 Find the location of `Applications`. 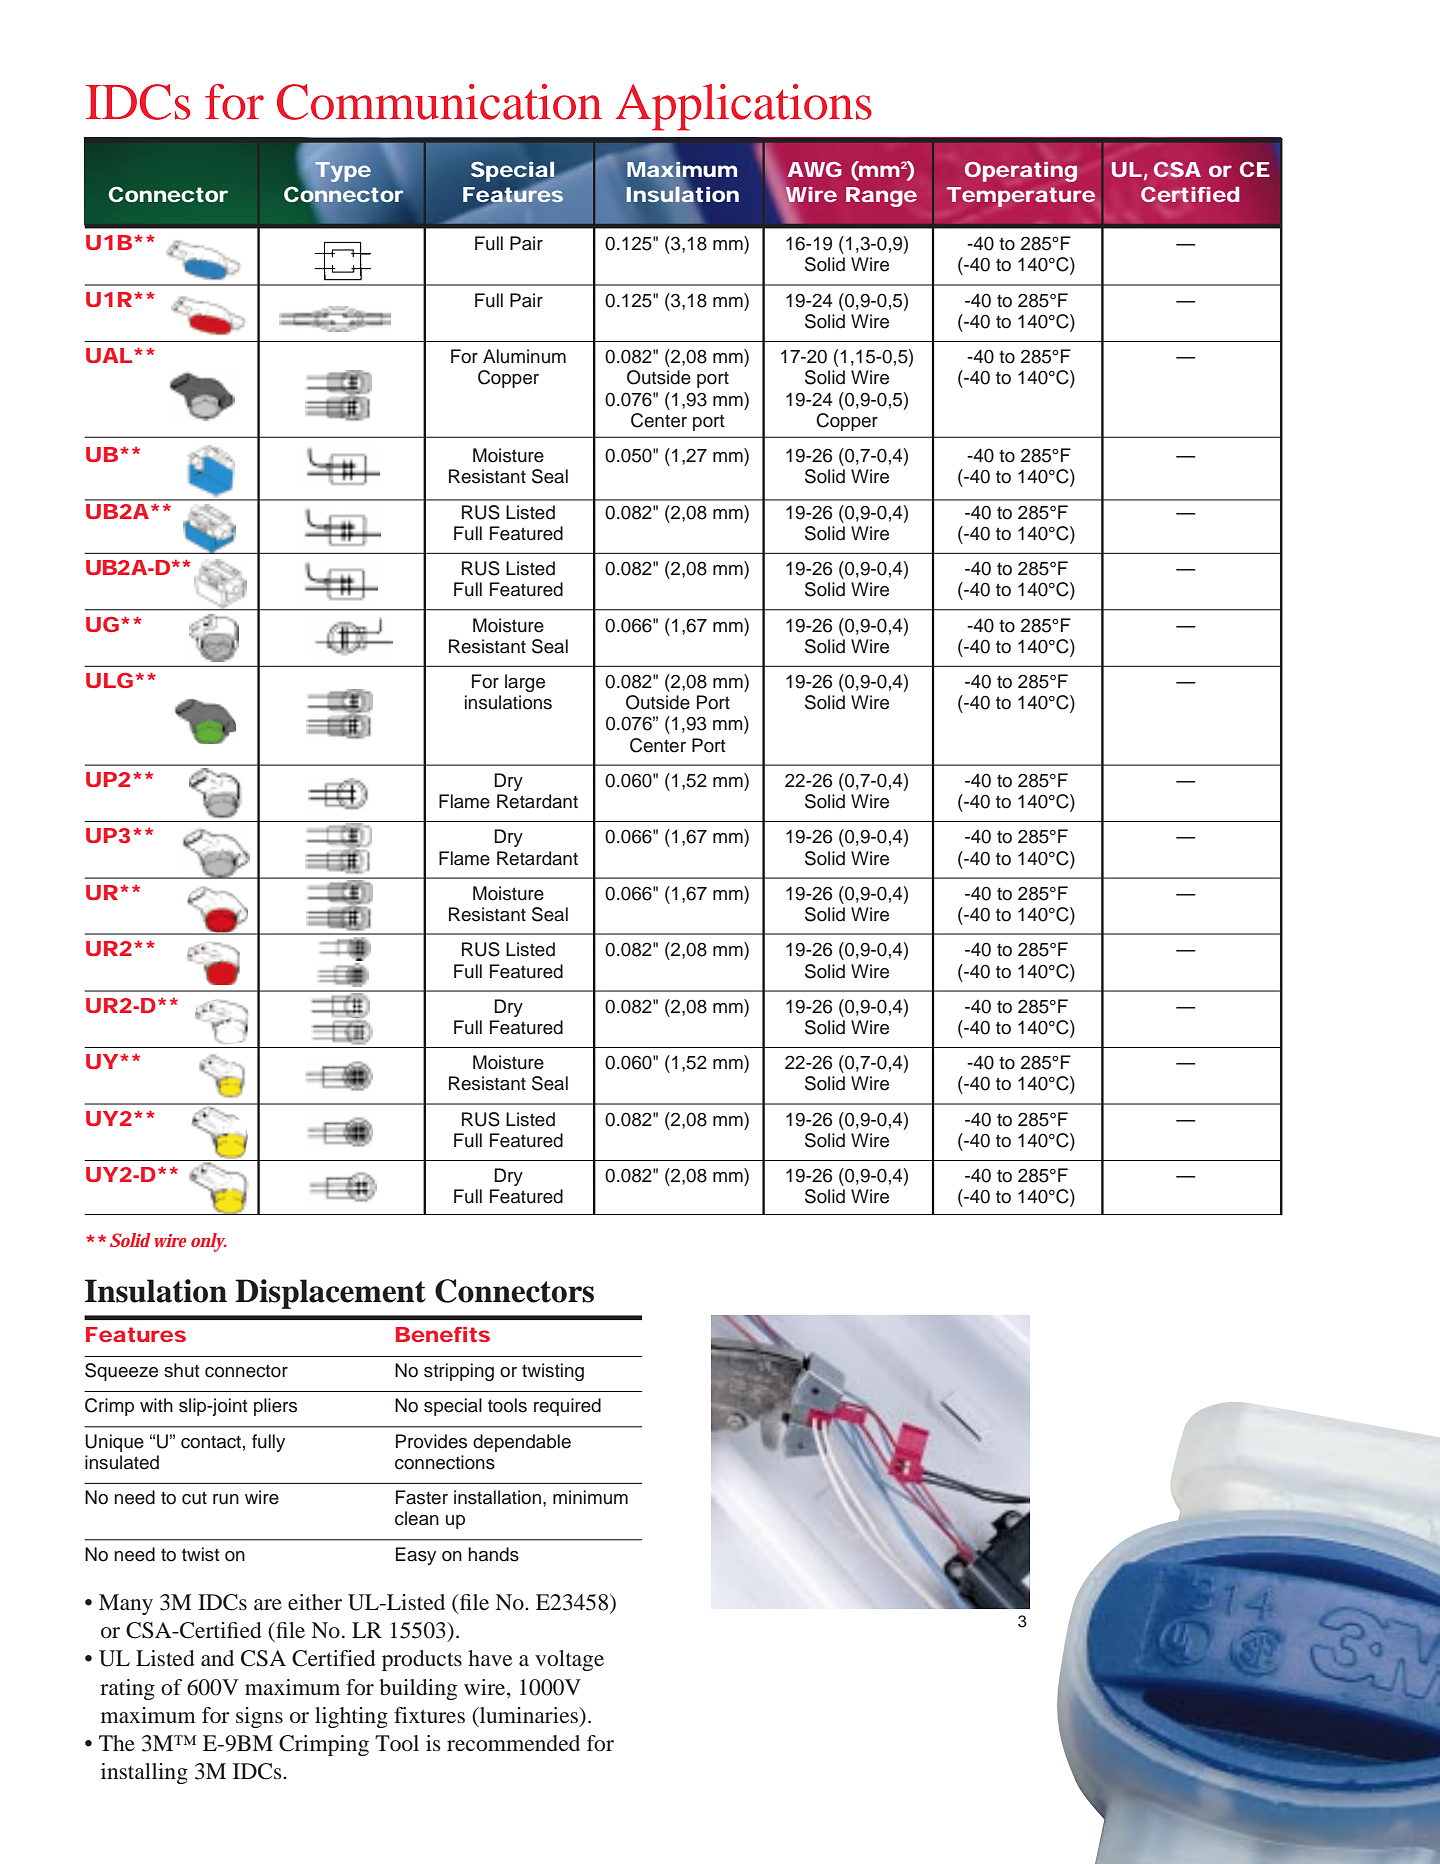

Applications is located at coordinates (743, 107).
